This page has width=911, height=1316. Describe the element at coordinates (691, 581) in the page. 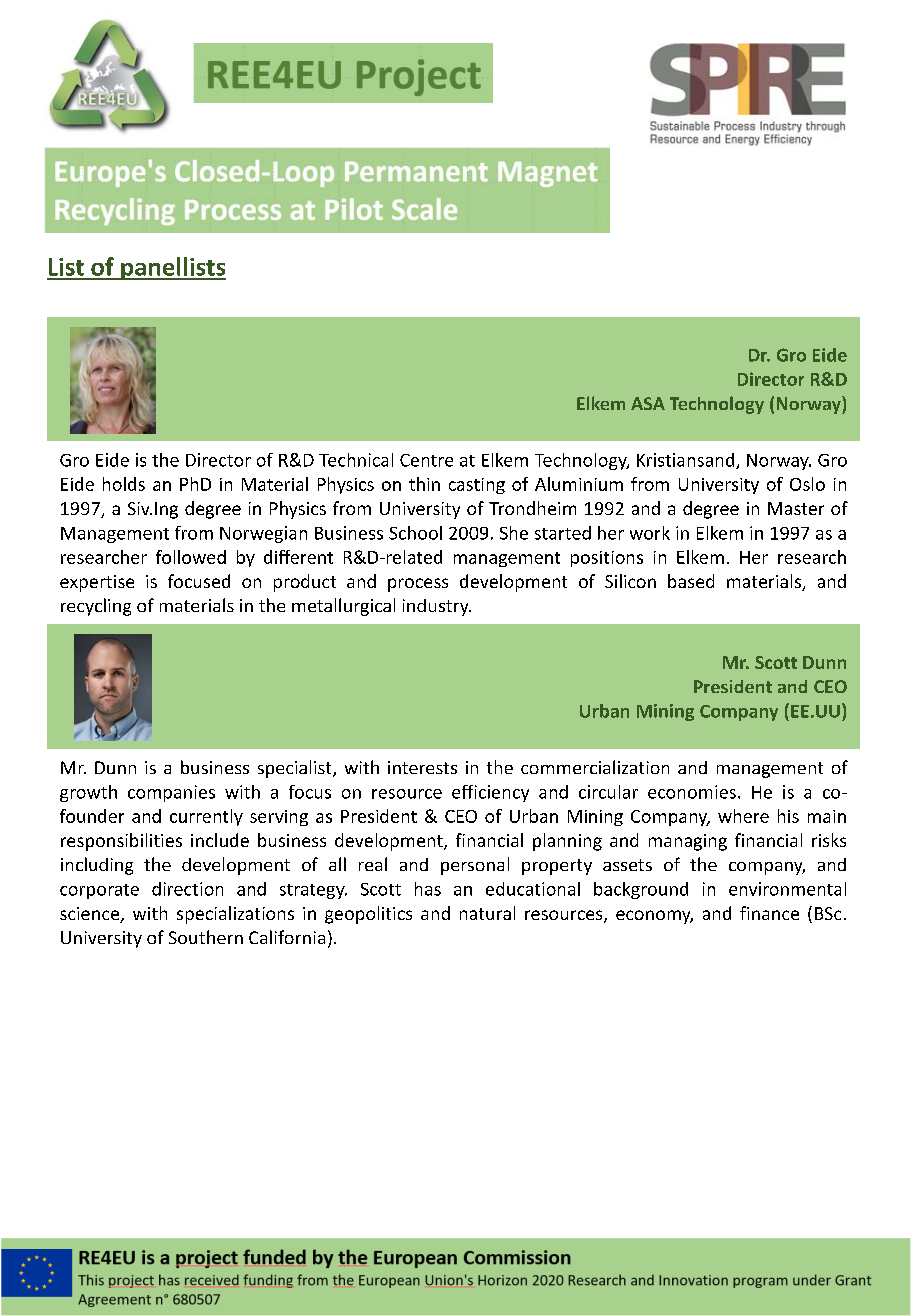

I see `based` at that location.
